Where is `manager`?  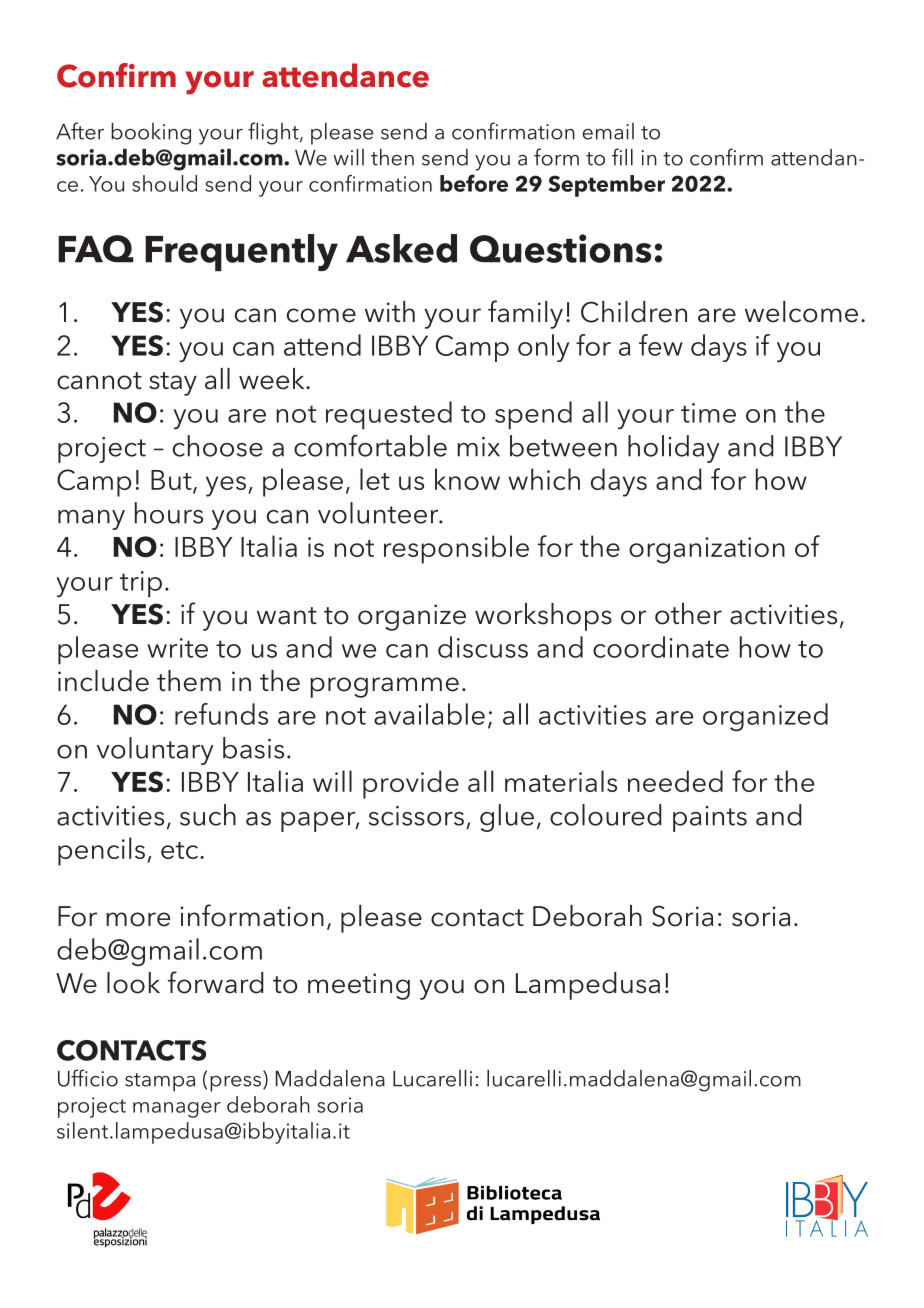 manager is located at coordinates (177, 1110).
